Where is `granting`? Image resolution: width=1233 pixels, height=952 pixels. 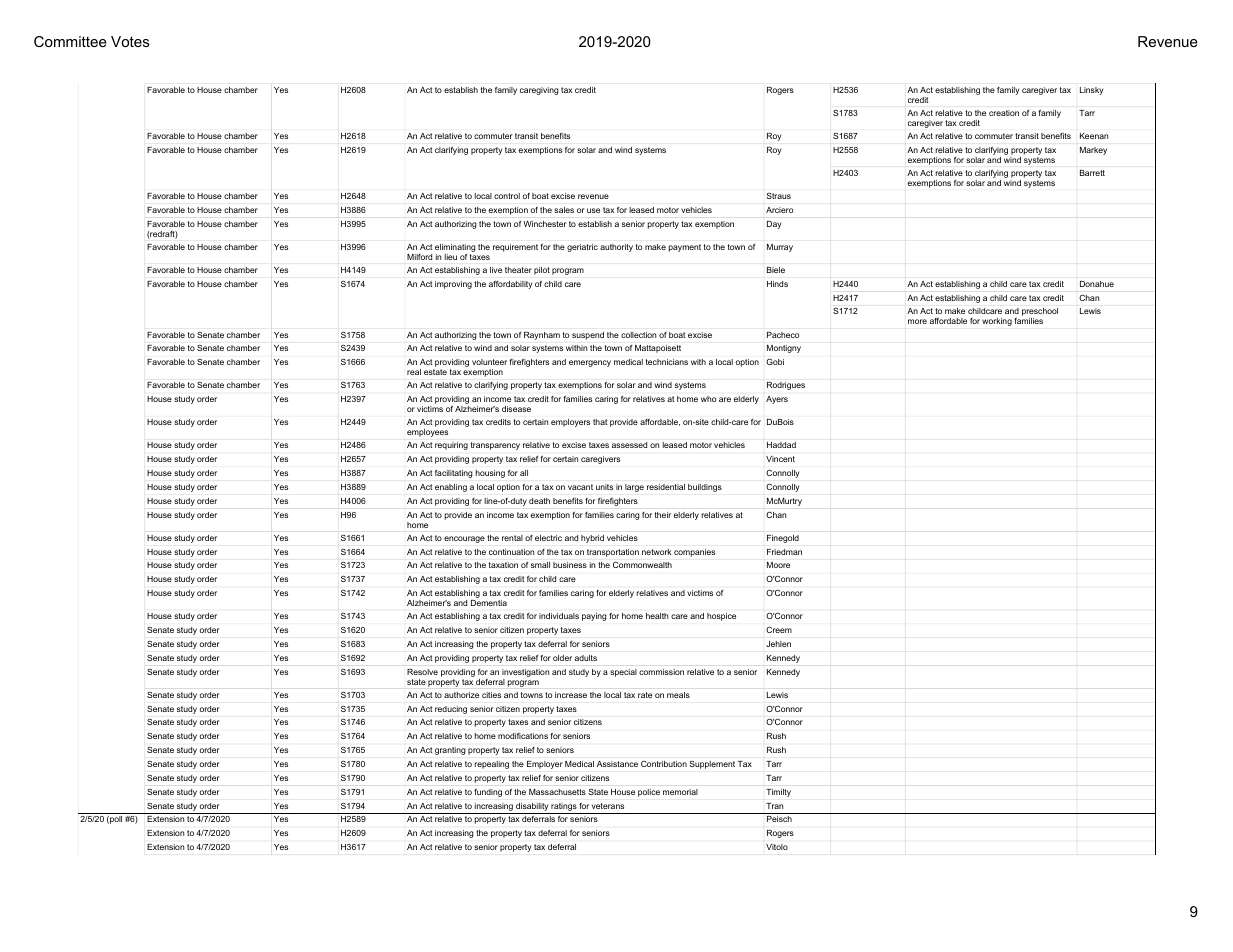 granting is located at coordinates (450, 751).
